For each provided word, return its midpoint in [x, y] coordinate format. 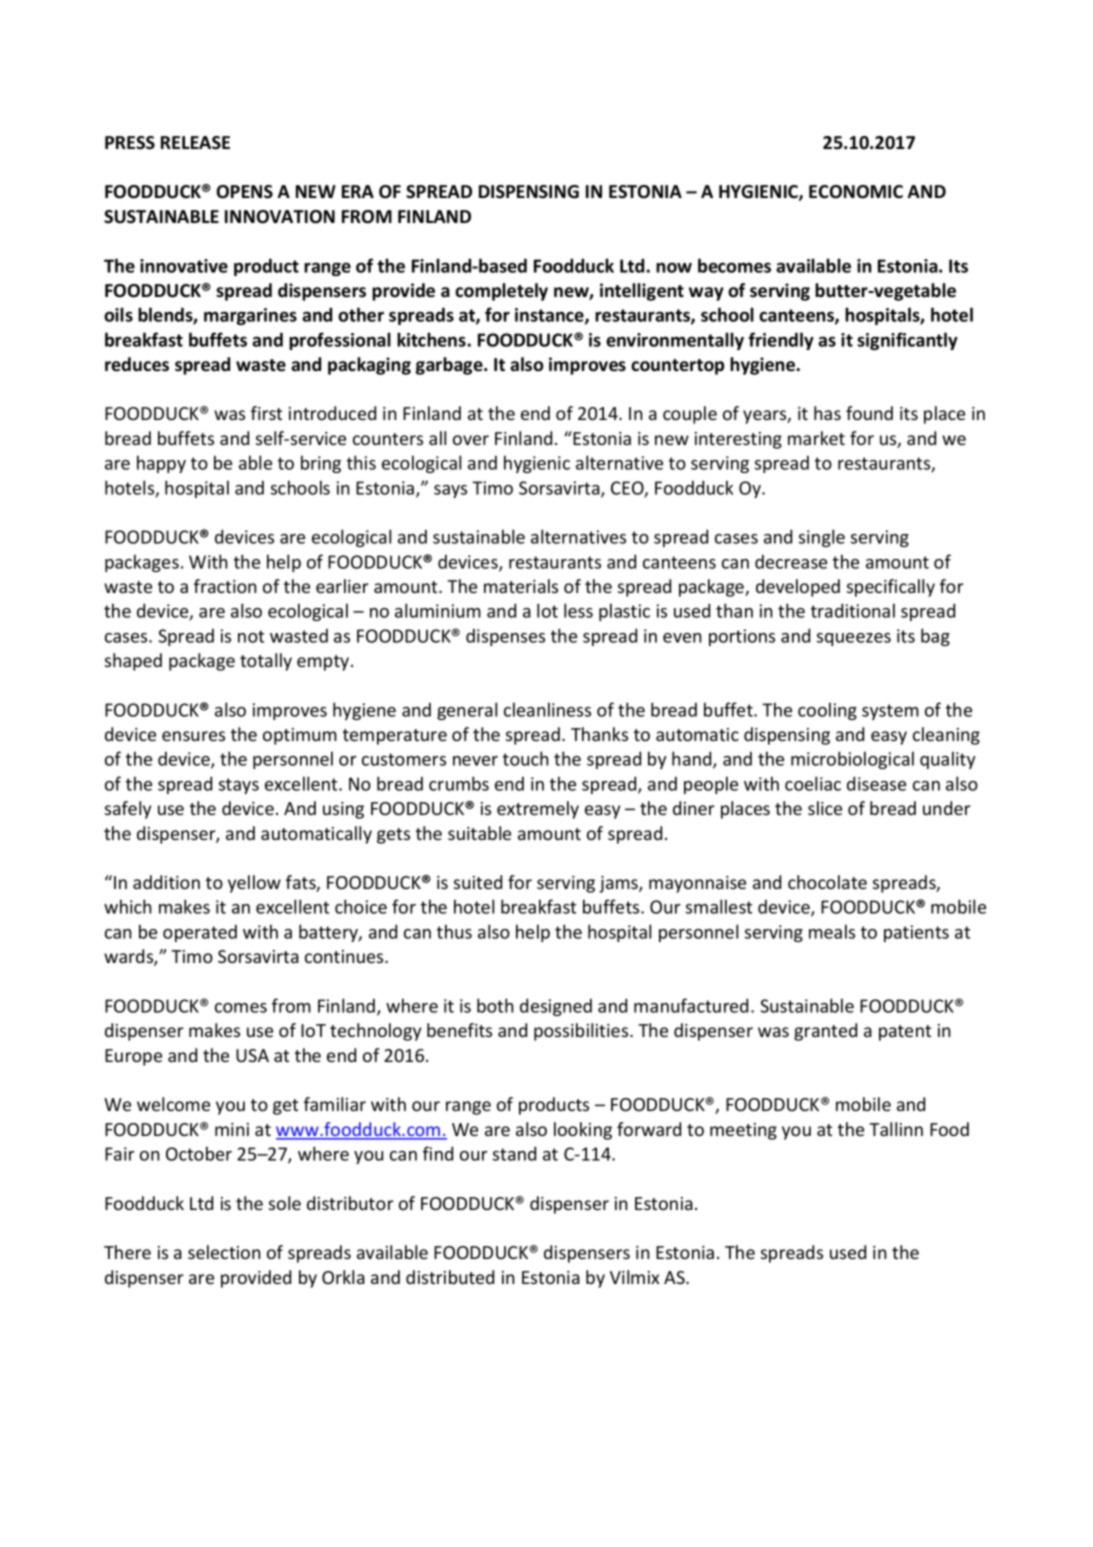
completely [501, 292]
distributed [450, 1277]
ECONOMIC [856, 192]
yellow [254, 884]
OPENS [245, 192]
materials [521, 586]
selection [224, 1252]
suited [478, 882]
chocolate [827, 882]
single [822, 538]
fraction [225, 586]
